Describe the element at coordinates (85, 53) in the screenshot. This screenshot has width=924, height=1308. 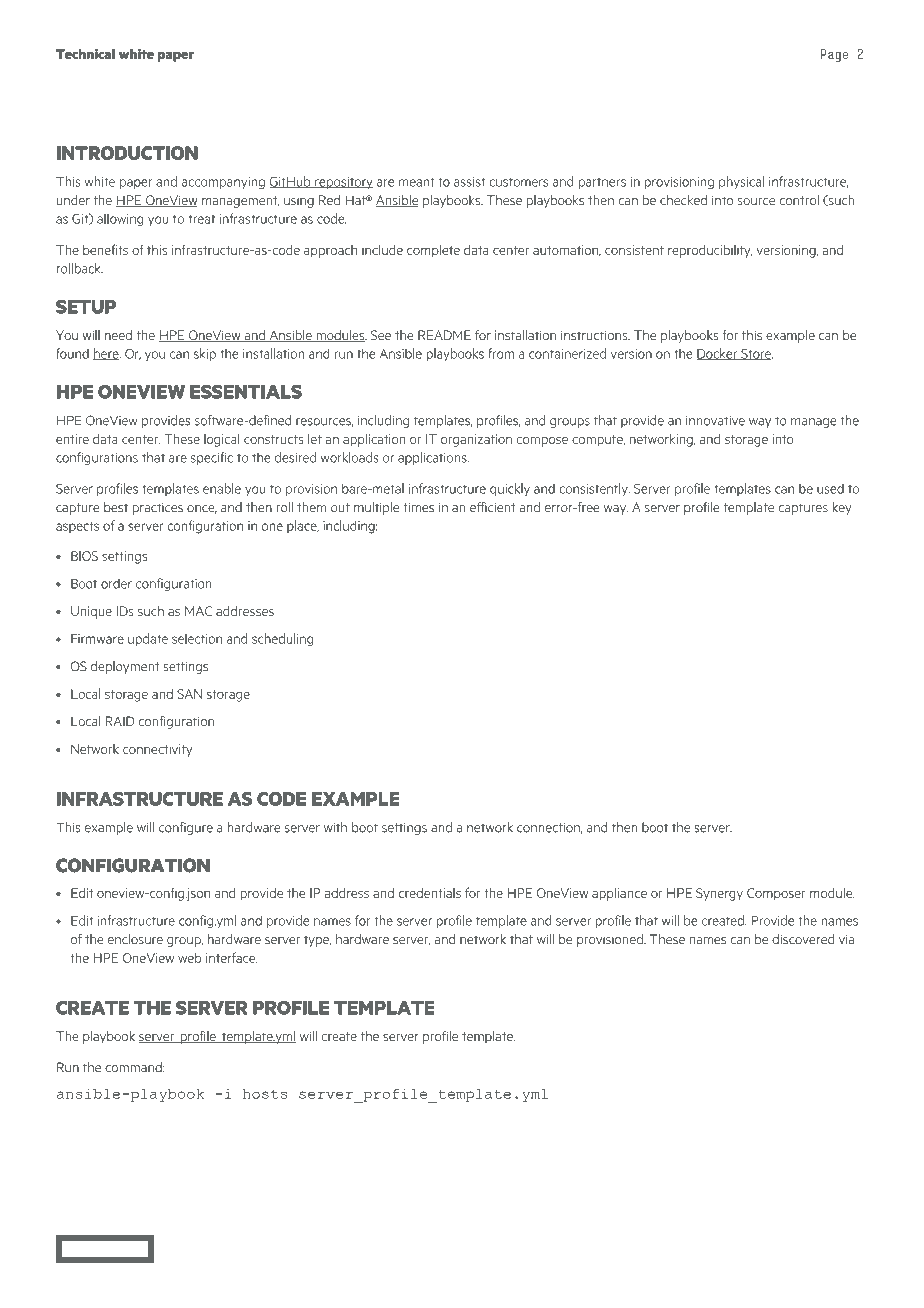
I see `Technical` at that location.
